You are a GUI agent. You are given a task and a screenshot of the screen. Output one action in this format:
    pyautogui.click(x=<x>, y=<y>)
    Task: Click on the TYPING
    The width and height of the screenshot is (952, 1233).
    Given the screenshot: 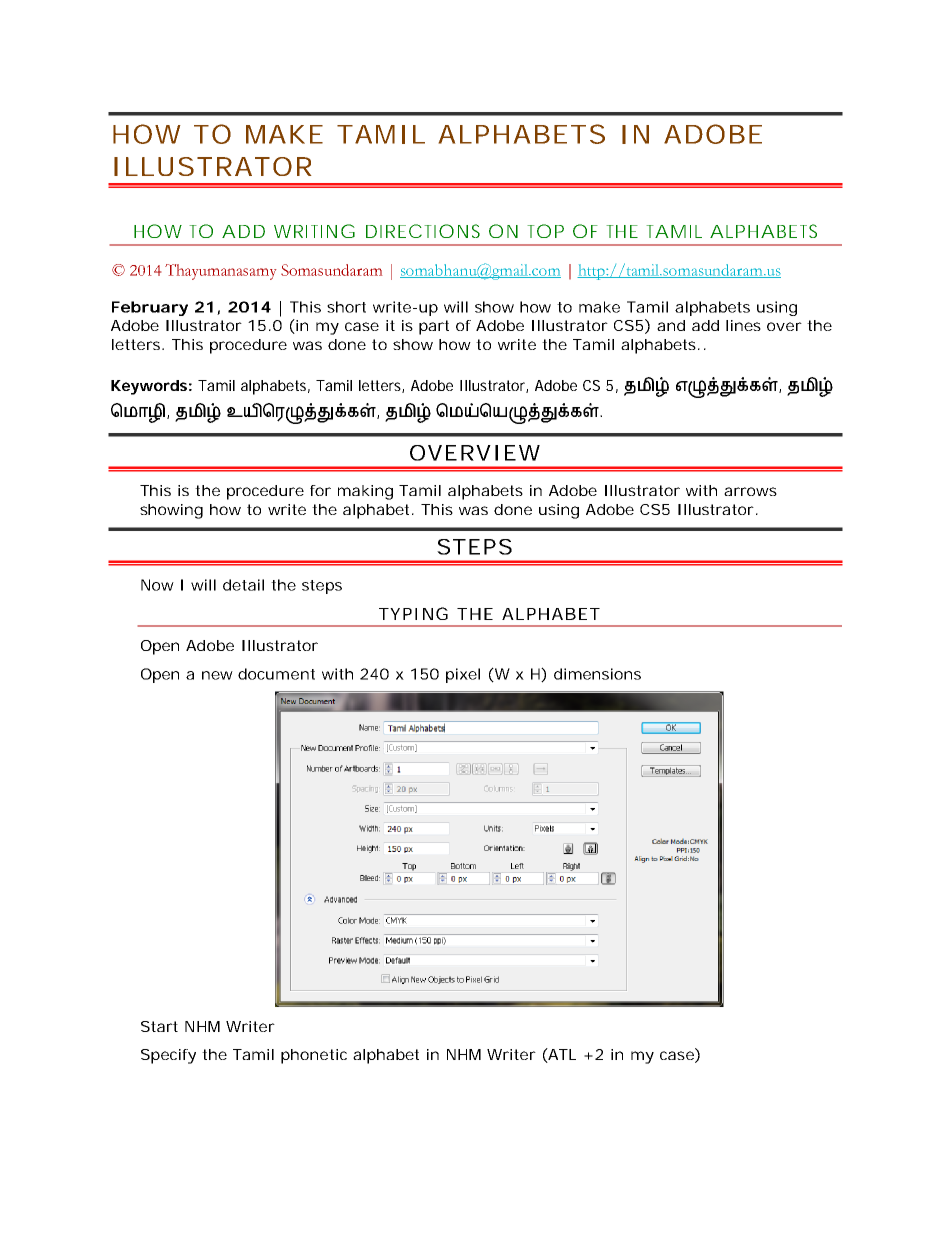 What is the action you would take?
    pyautogui.click(x=413, y=613)
